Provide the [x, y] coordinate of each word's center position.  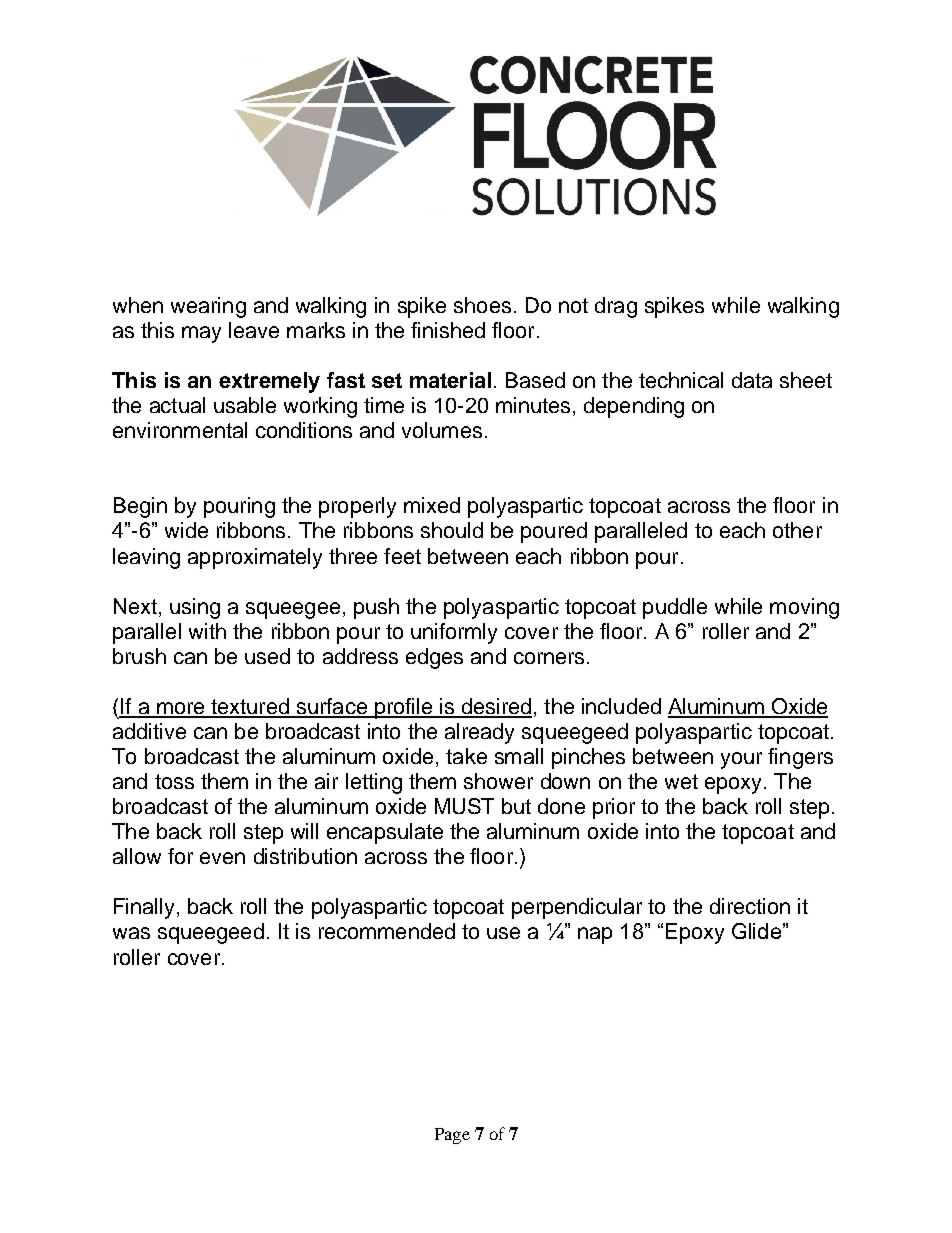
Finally [144, 908]
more [181, 709]
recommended [387, 931]
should [452, 530]
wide [186, 530]
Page [452, 1136]
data [752, 380]
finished [448, 330]
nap [595, 935]
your [741, 760]
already [479, 733]
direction [750, 906]
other [797, 530]
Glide [756, 931]
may [201, 334]
